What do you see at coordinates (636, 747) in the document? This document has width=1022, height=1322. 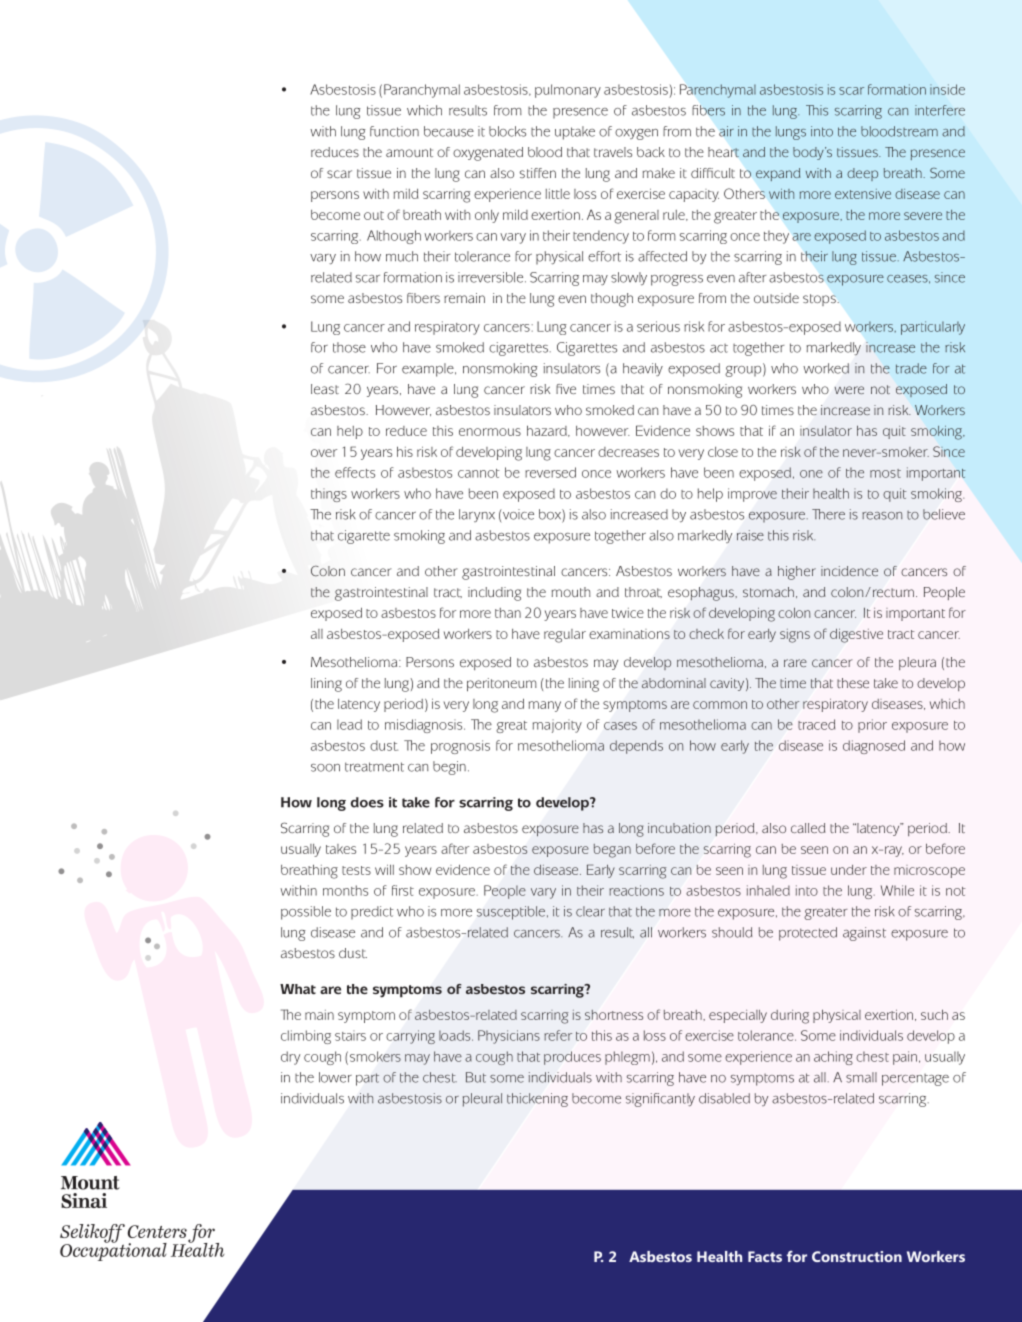 I see `depends` at bounding box center [636, 747].
